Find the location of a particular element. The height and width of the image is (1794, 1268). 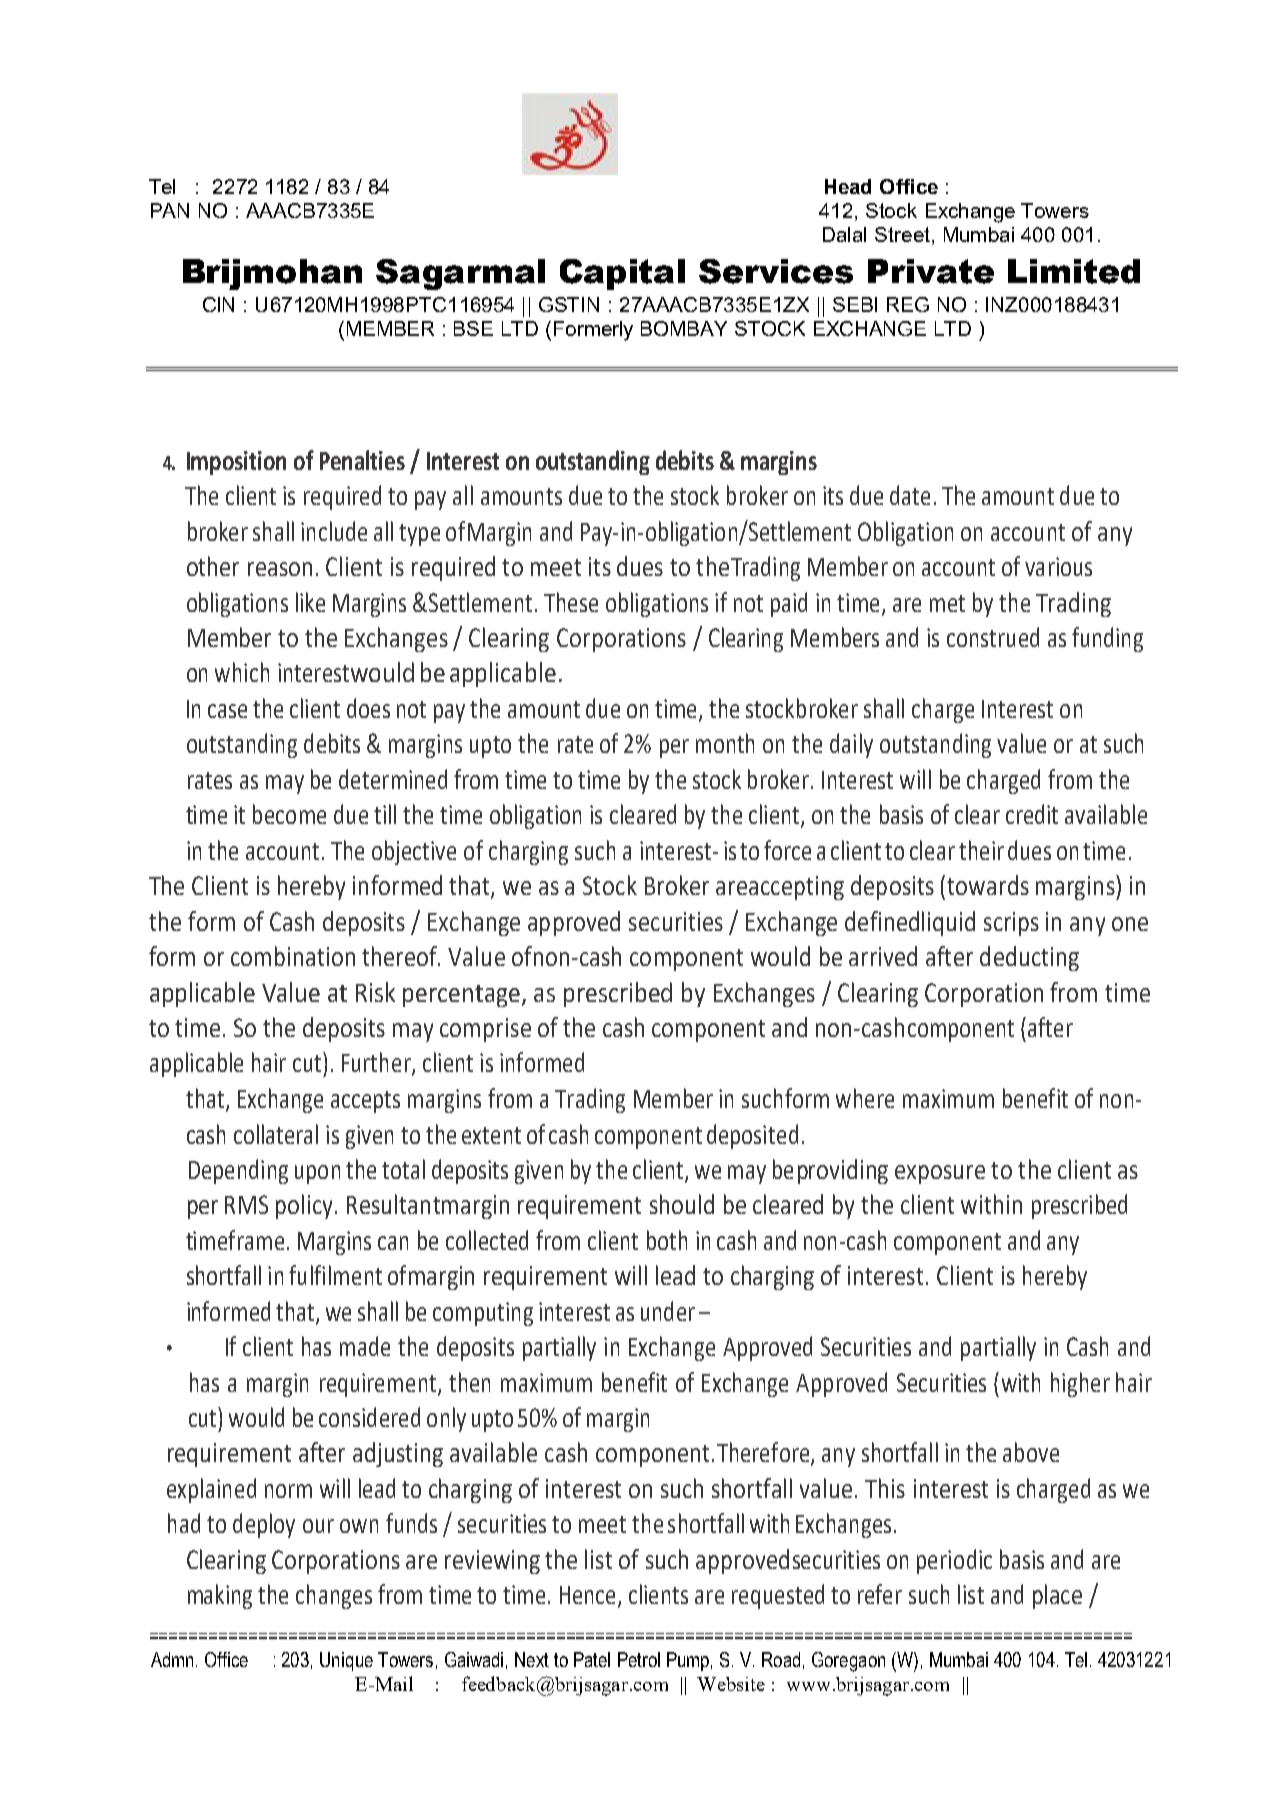

Unique is located at coordinates (346, 1661).
